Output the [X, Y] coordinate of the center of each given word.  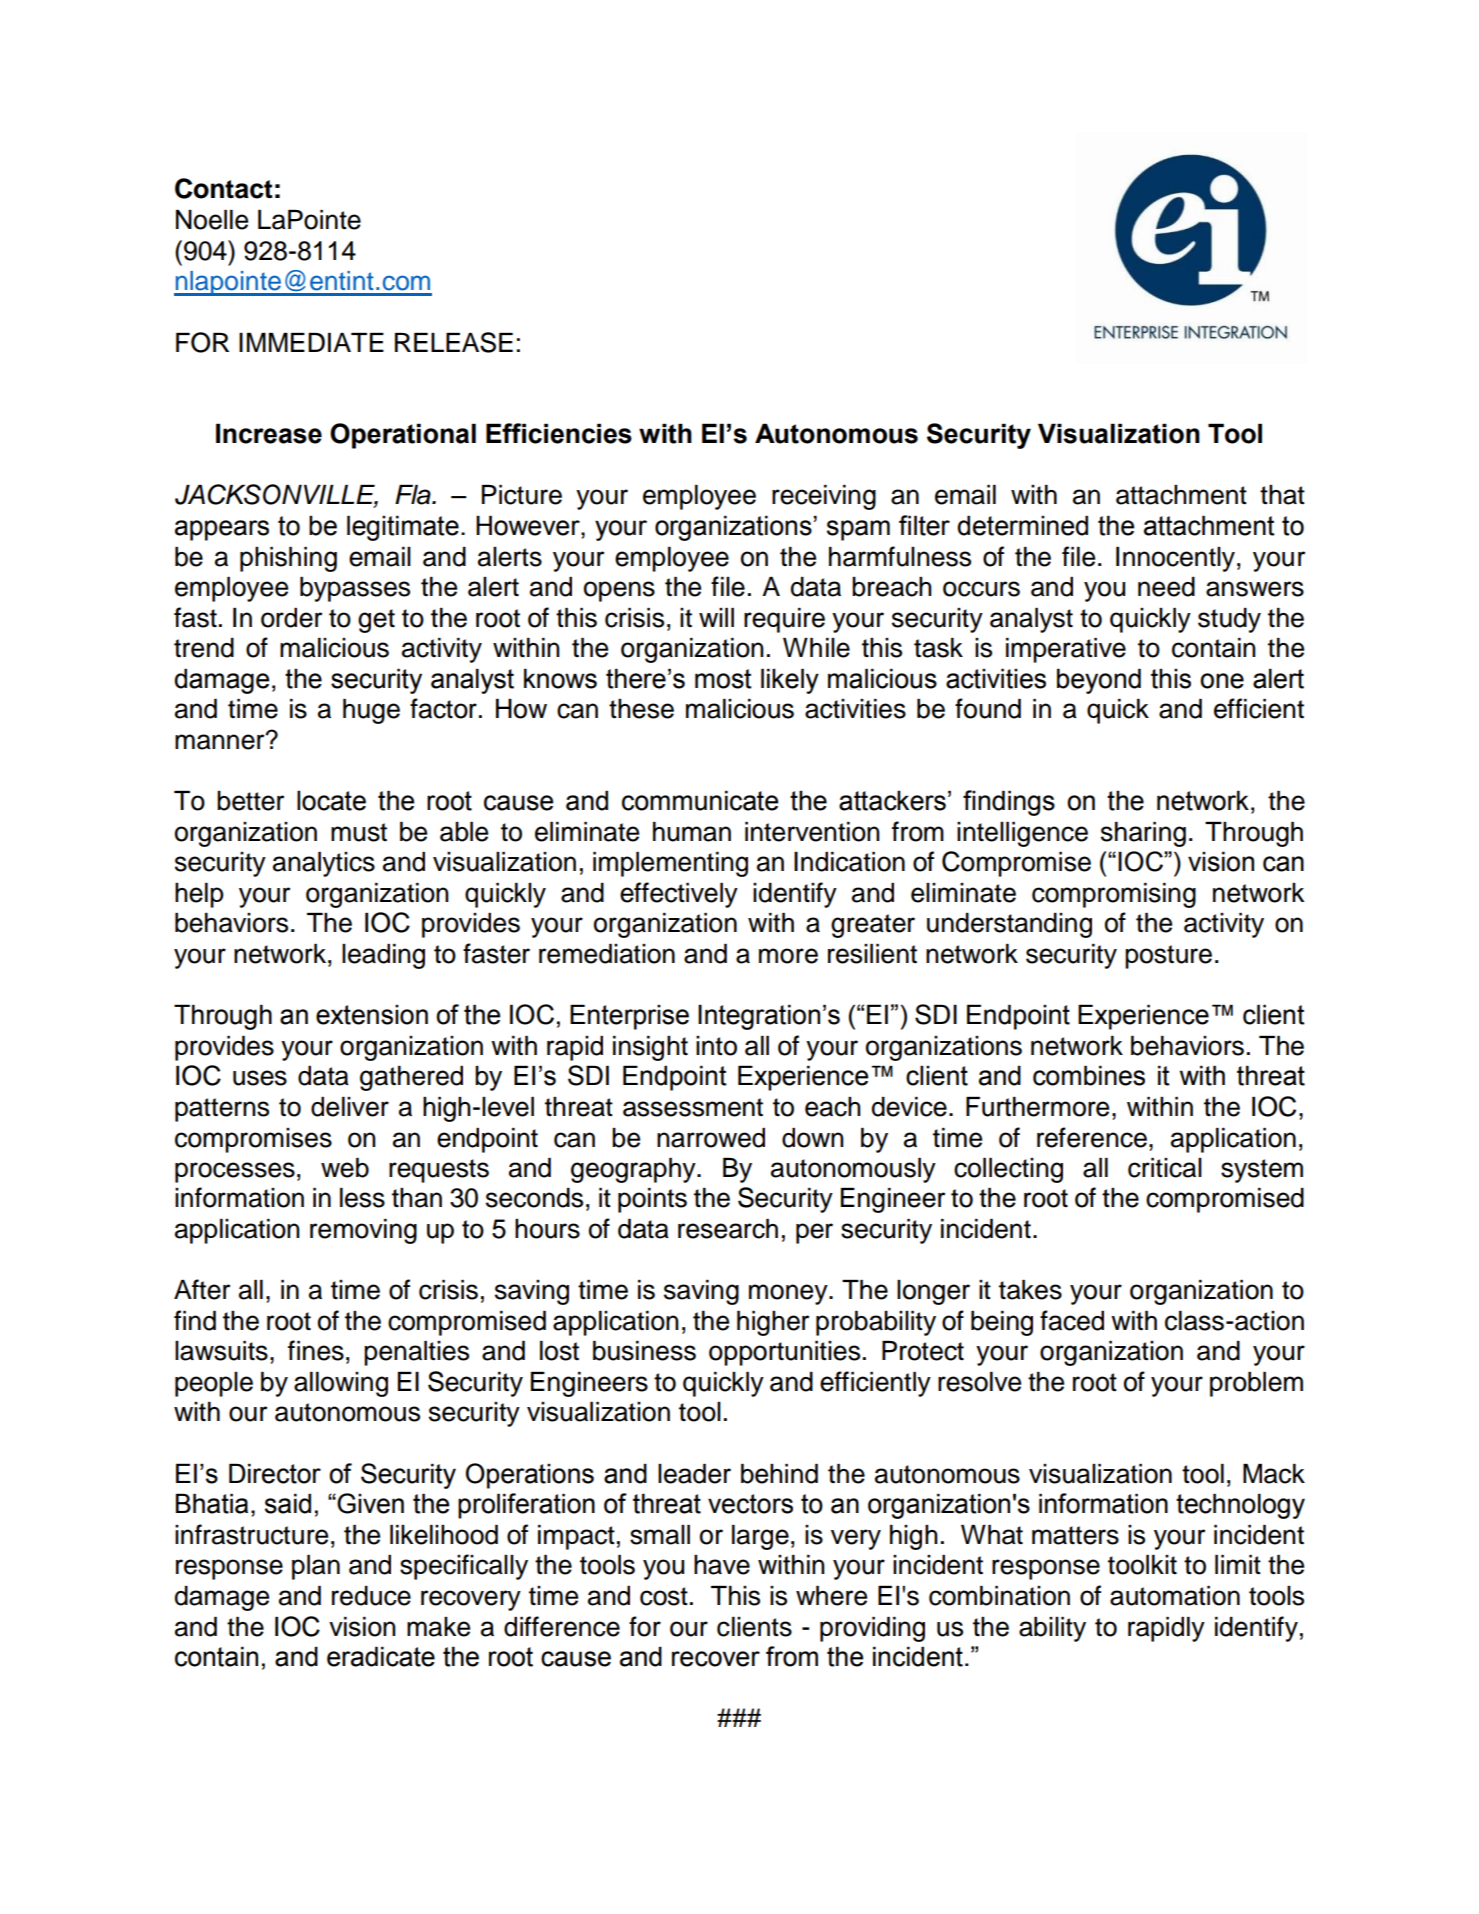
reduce [371, 1596]
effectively [679, 895]
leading [383, 956]
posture [1168, 957]
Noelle [212, 220]
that [1282, 495]
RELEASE [454, 342]
